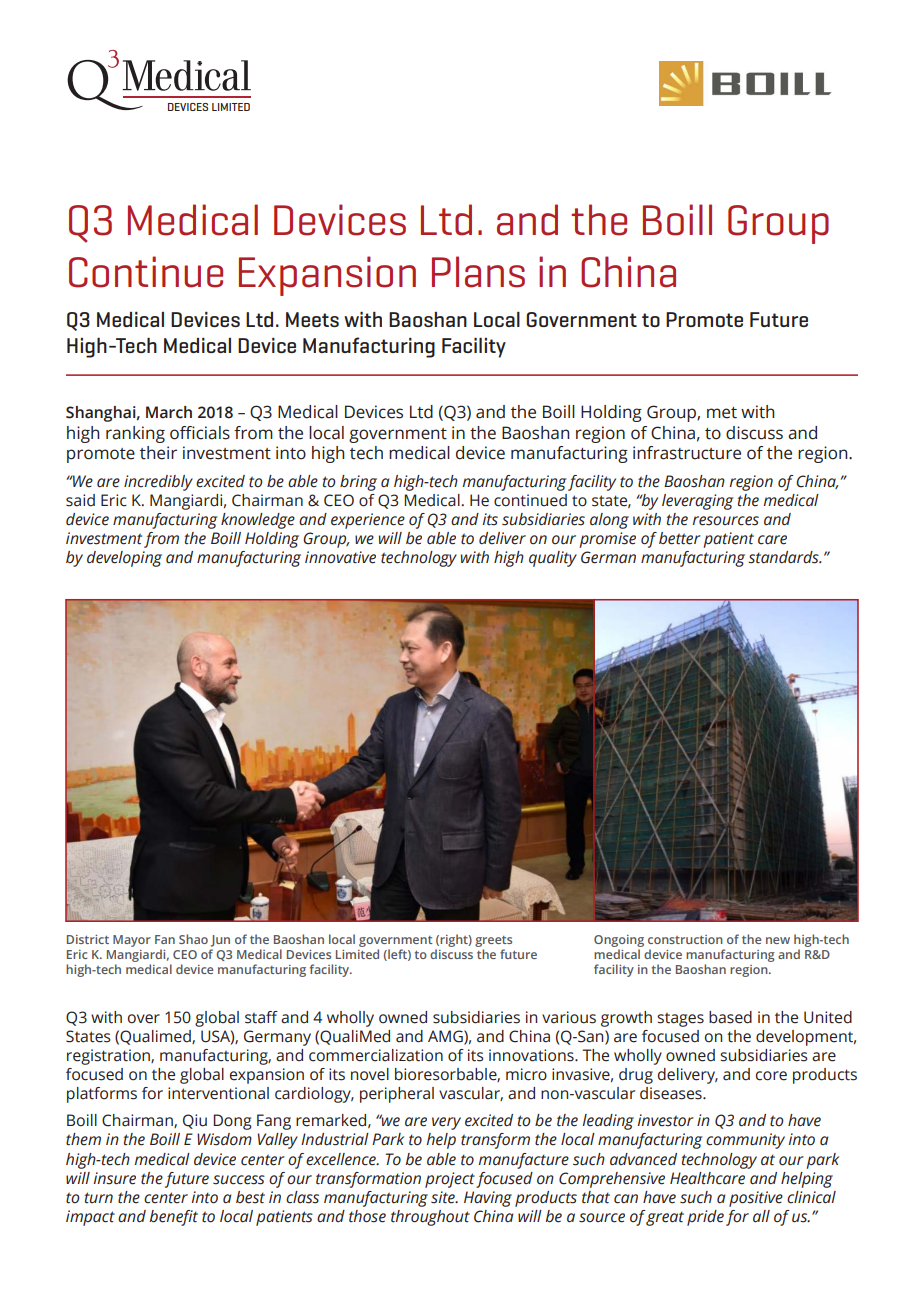 This document has height=1308, width=924. I want to click on Plans, so click(478, 272).
